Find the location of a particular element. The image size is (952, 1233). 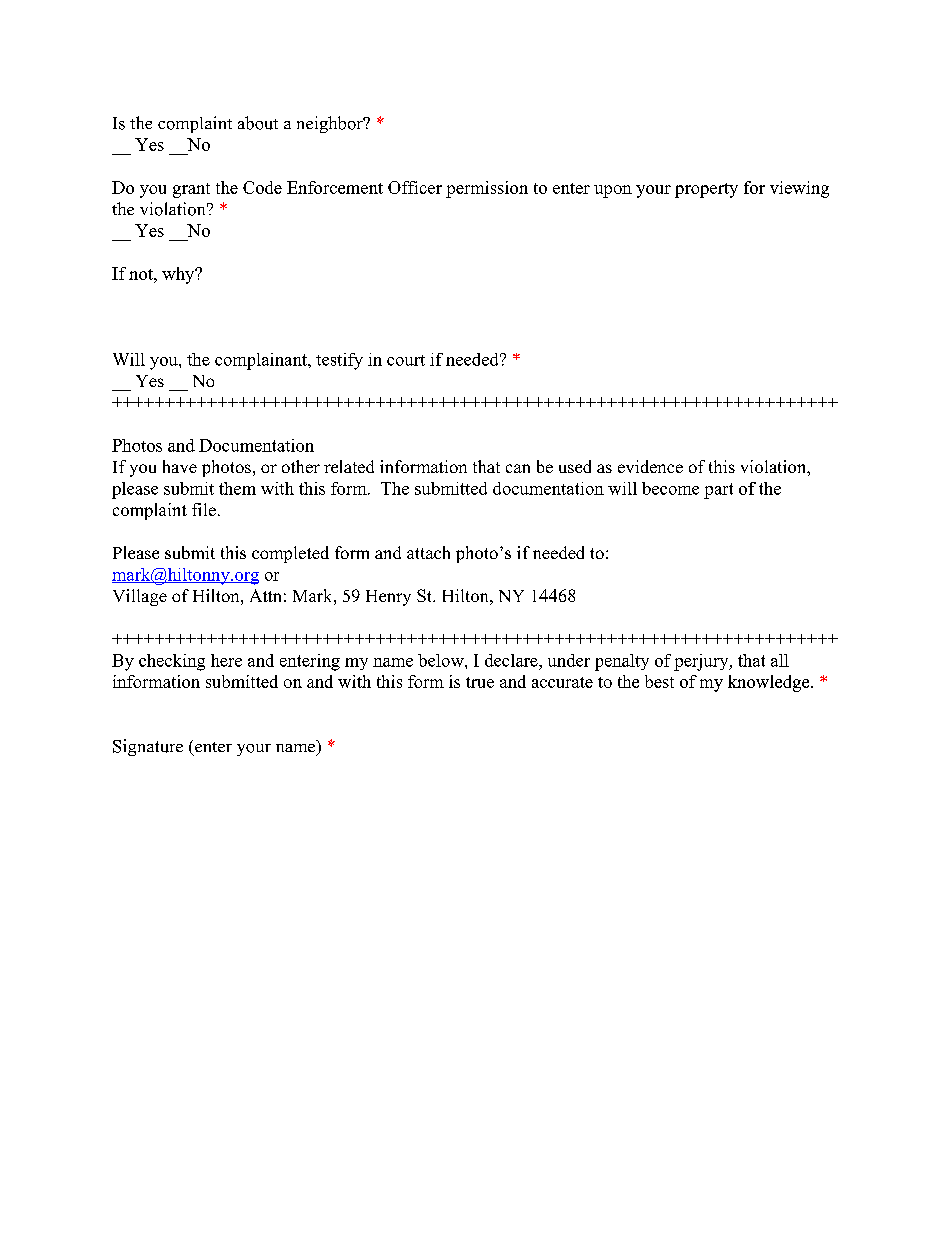

attach is located at coordinates (428, 552).
